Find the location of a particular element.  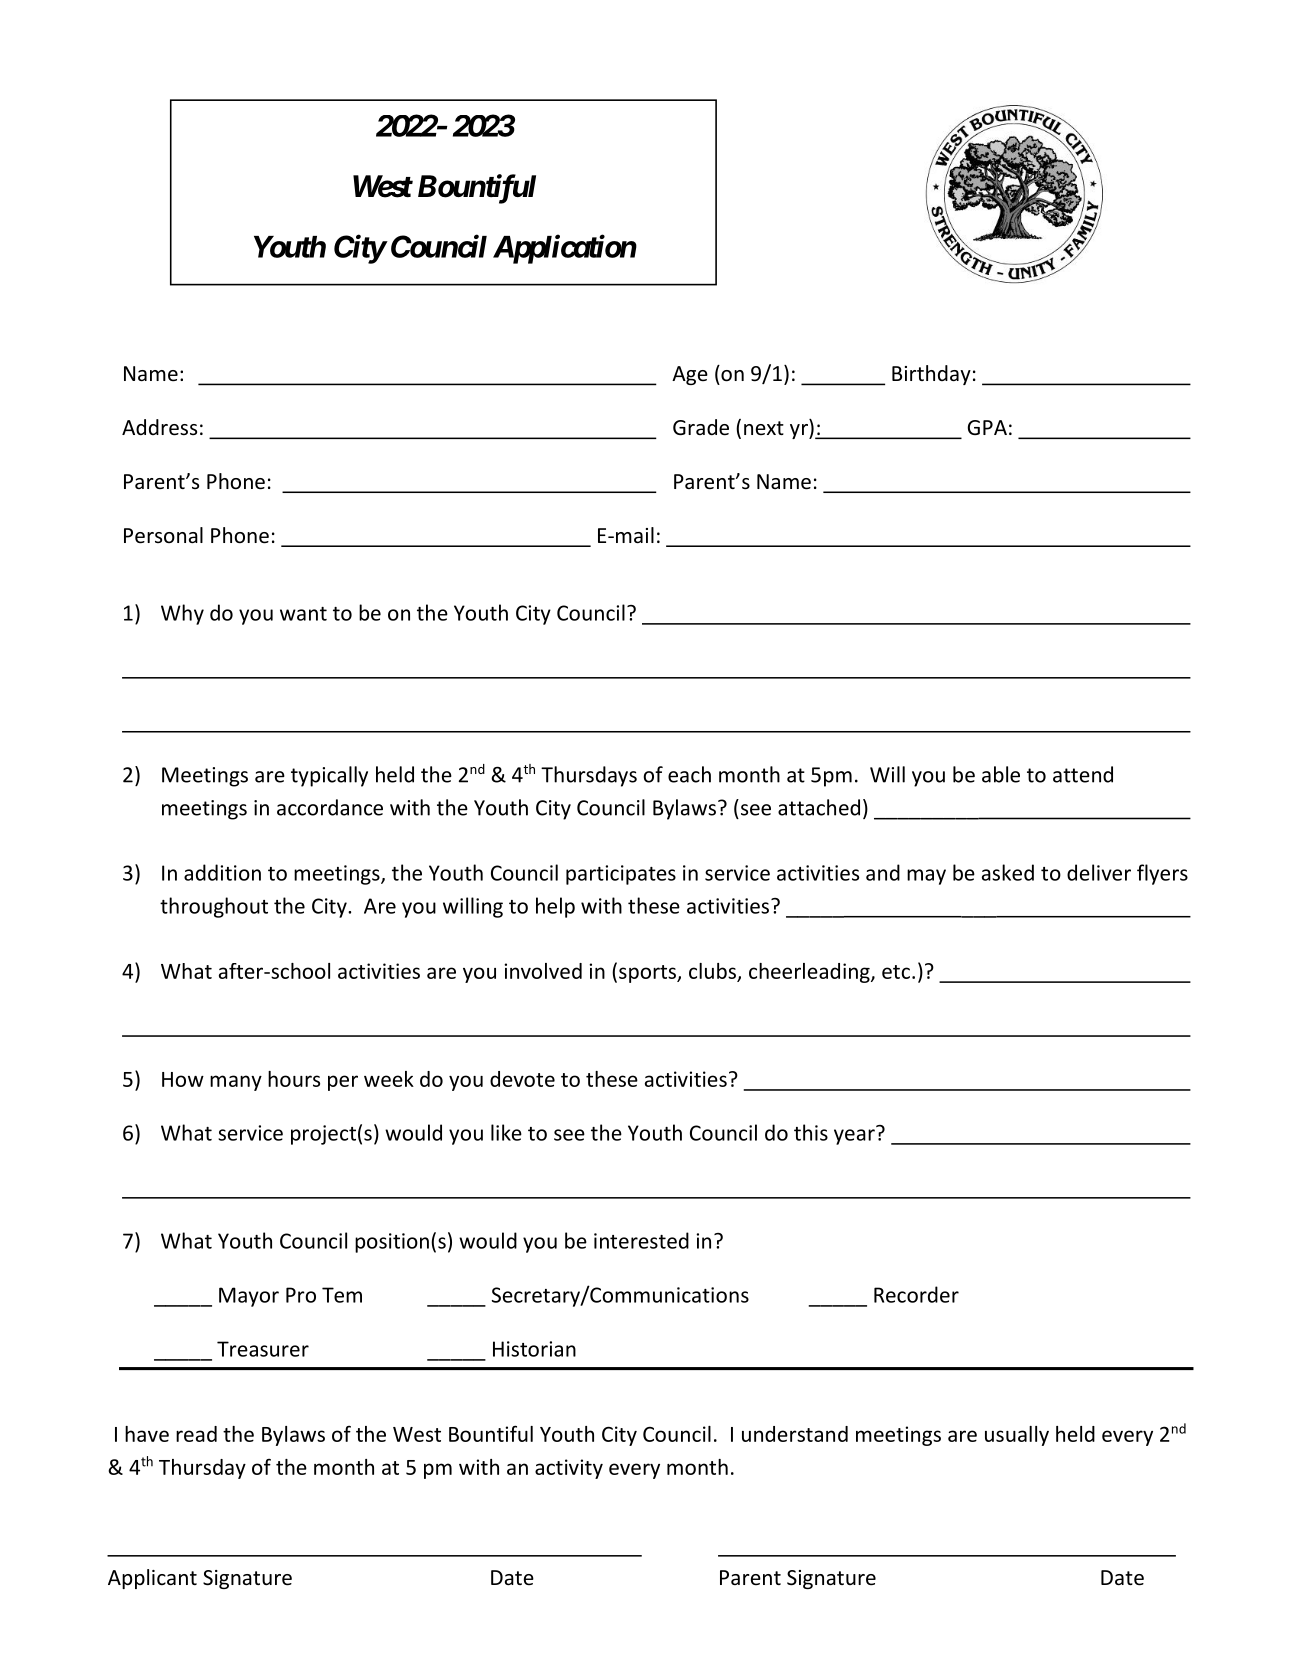

throughout is located at coordinates (214, 907).
